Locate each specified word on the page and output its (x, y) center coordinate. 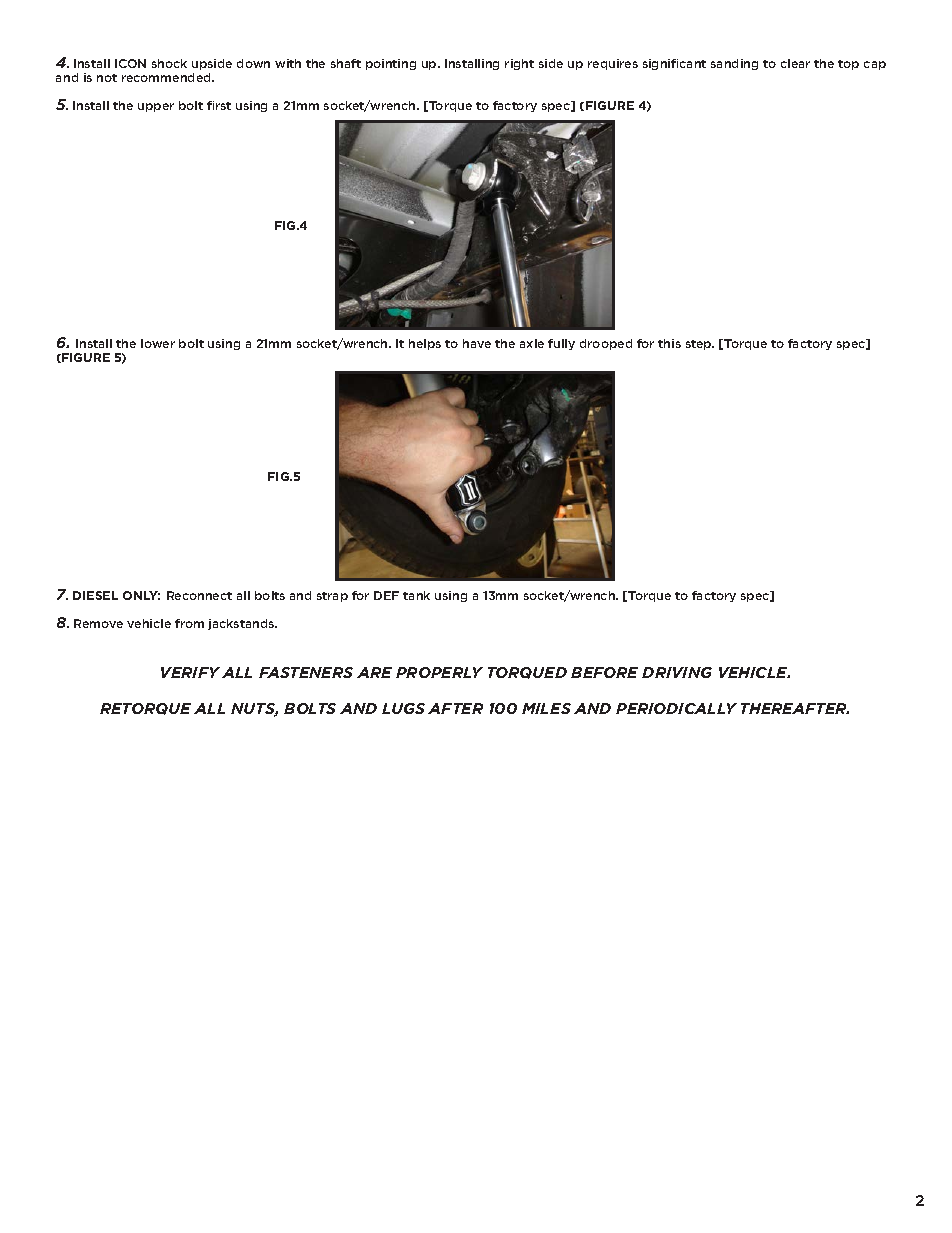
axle (532, 343)
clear (795, 63)
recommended (167, 77)
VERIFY (190, 672)
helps (425, 344)
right (519, 64)
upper (156, 107)
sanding (734, 64)
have (477, 343)
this (669, 343)
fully (561, 344)
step (700, 345)
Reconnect (199, 595)
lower (158, 343)
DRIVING (677, 672)
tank (416, 595)
